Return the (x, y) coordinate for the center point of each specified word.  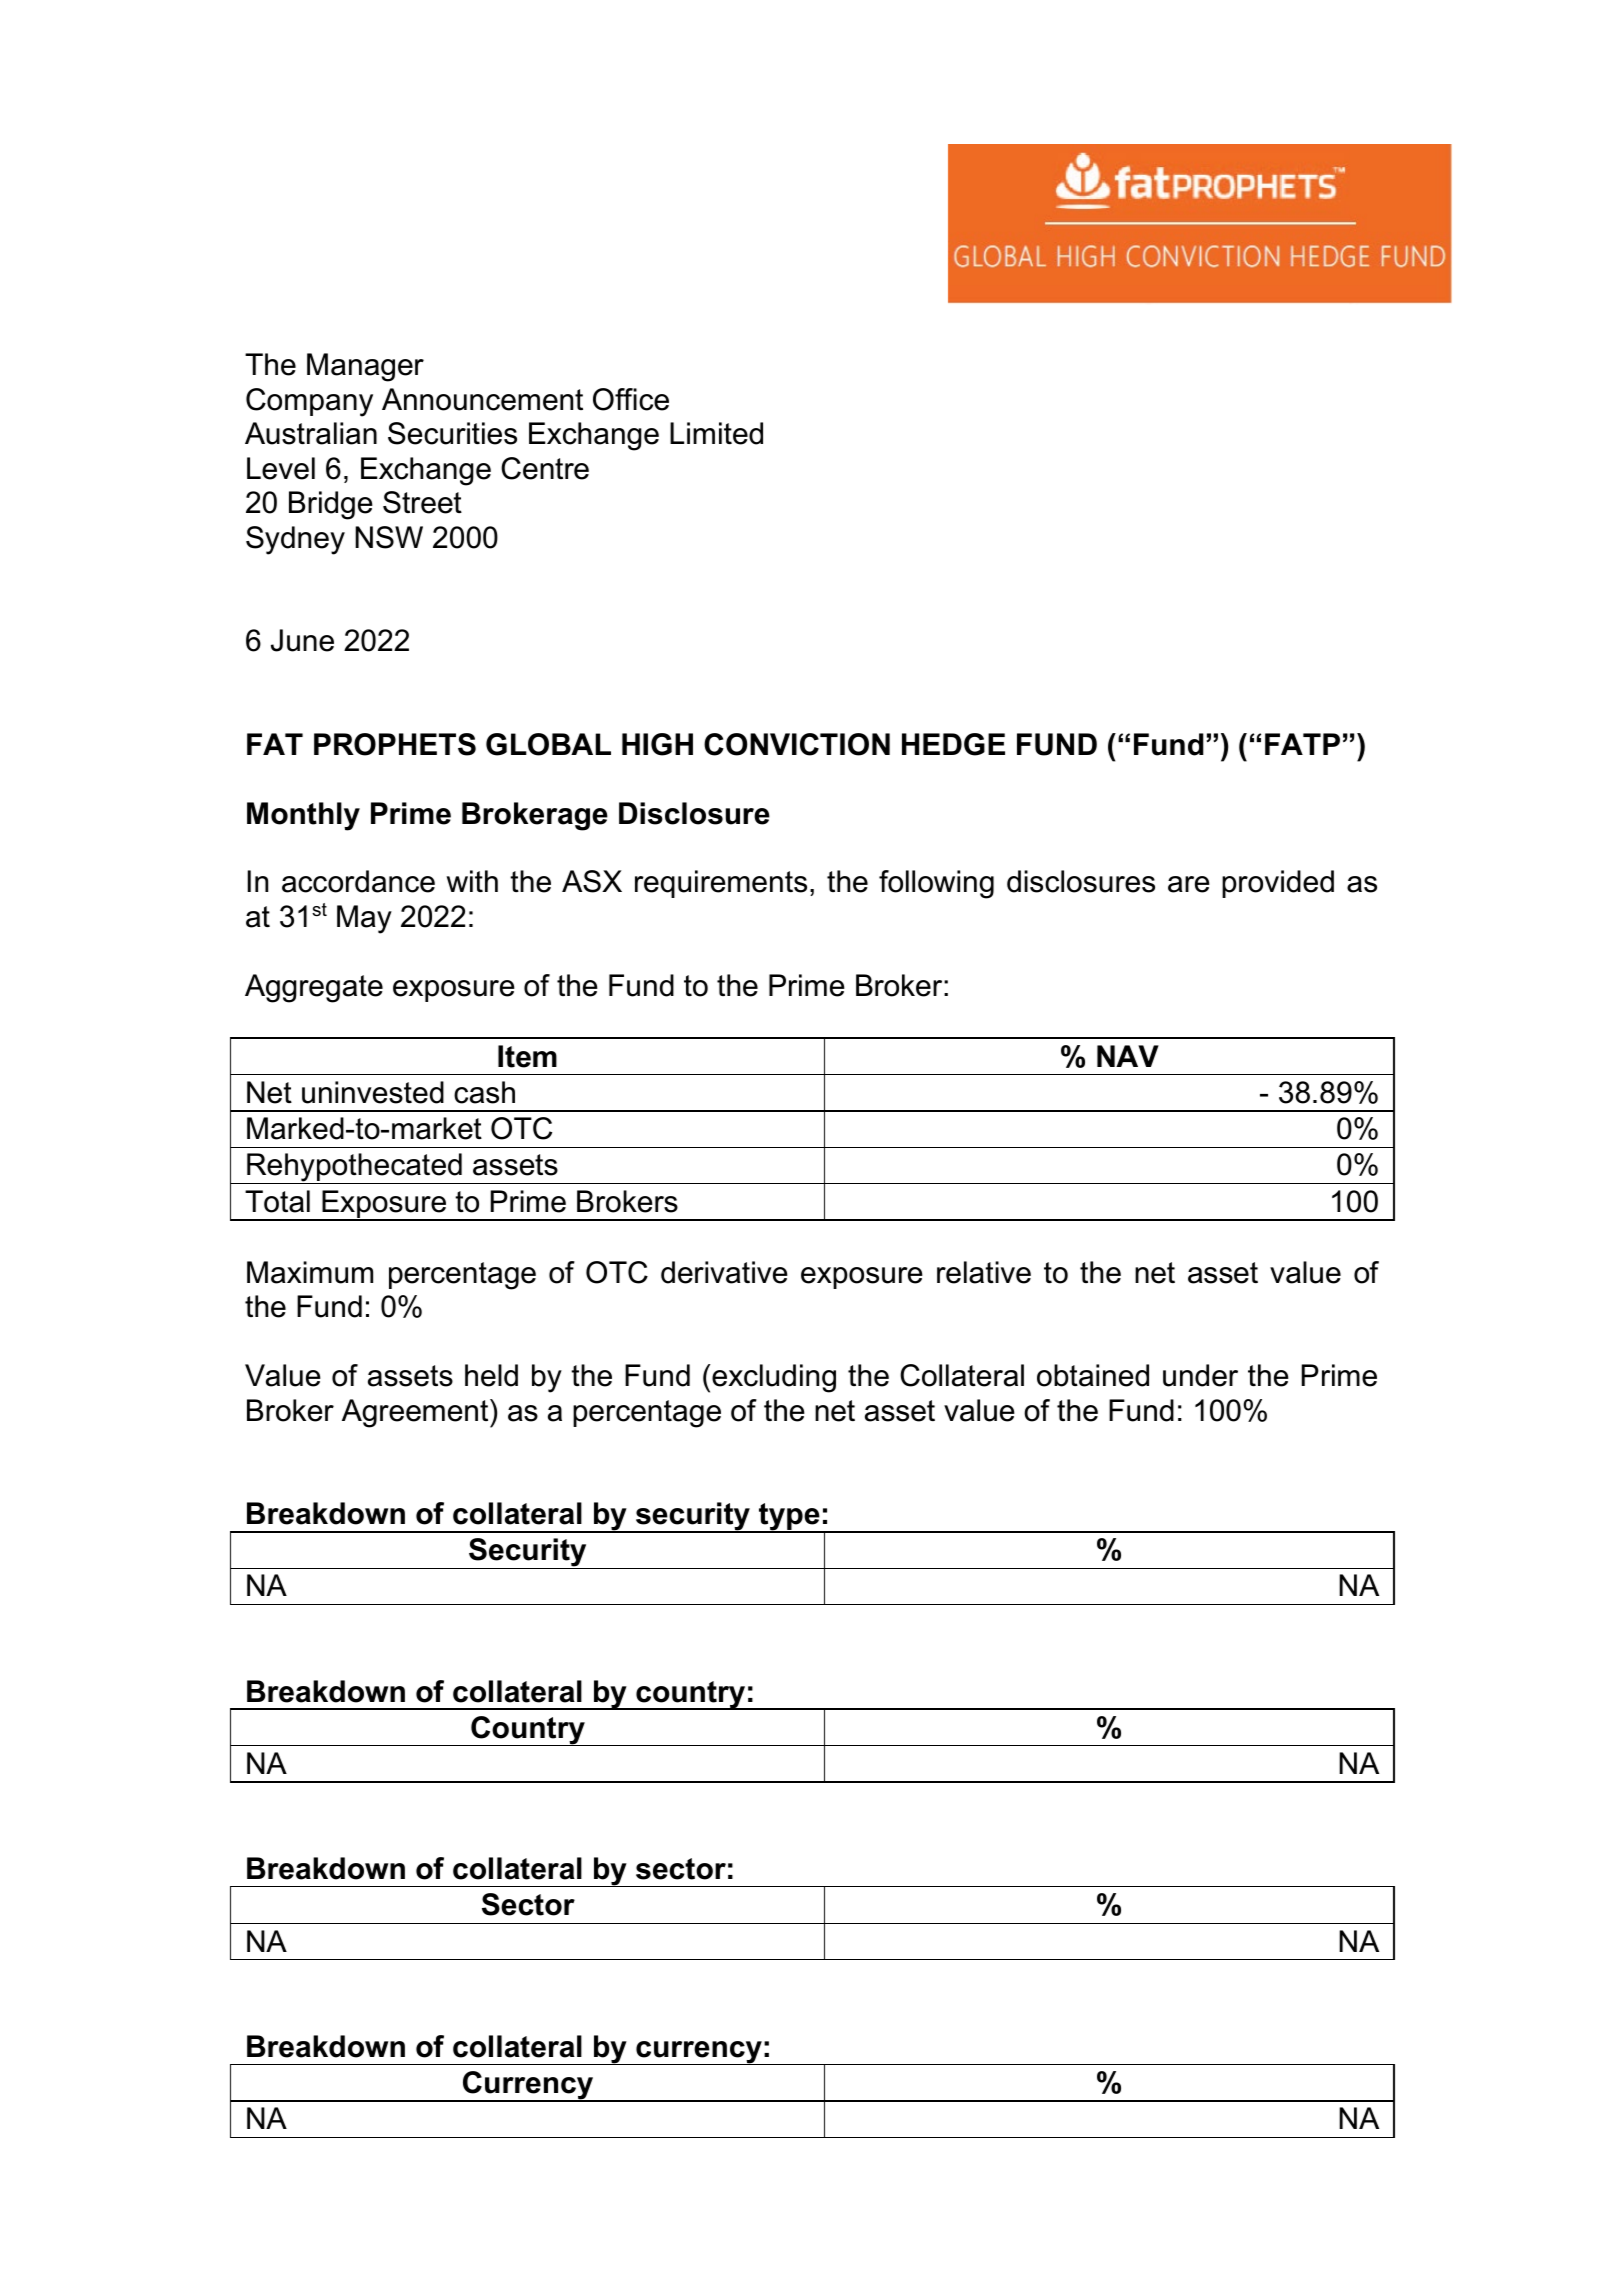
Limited (716, 433)
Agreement (416, 1413)
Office (631, 399)
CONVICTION (797, 744)
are (1189, 884)
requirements (721, 884)
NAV (1128, 1056)
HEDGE (953, 744)
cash (484, 1092)
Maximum (310, 1272)
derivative (724, 1272)
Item (527, 1056)
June (302, 640)
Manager (365, 367)
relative (984, 1272)
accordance (358, 881)
